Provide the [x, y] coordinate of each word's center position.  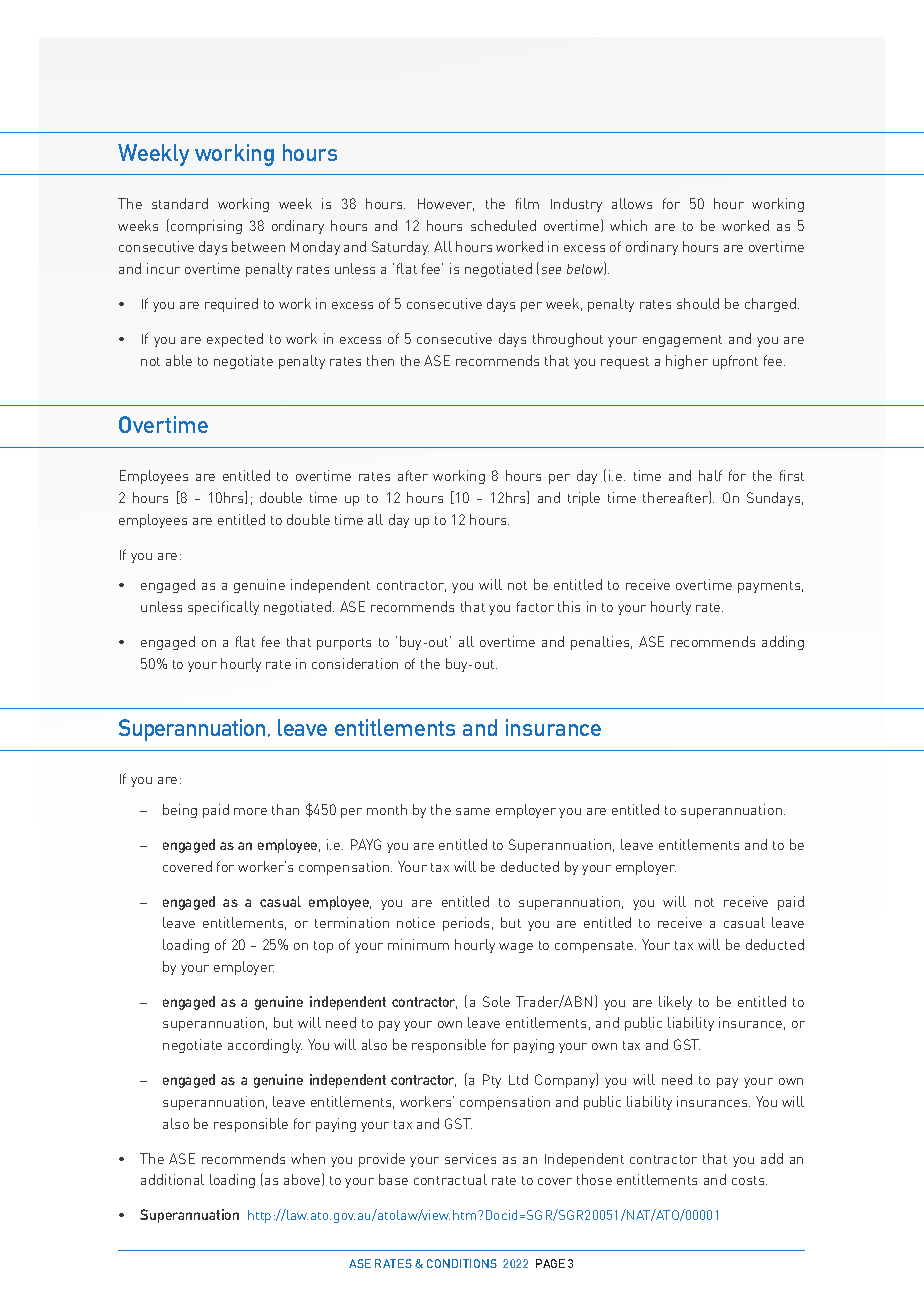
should [698, 303]
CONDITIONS [462, 1263]
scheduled [503, 225]
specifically [223, 608]
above [303, 1179]
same [473, 811]
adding [783, 643]
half [710, 475]
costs [749, 1180]
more [250, 811]
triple [584, 499]
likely [675, 1003]
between [258, 246]
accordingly [265, 1046]
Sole [496, 1001]
